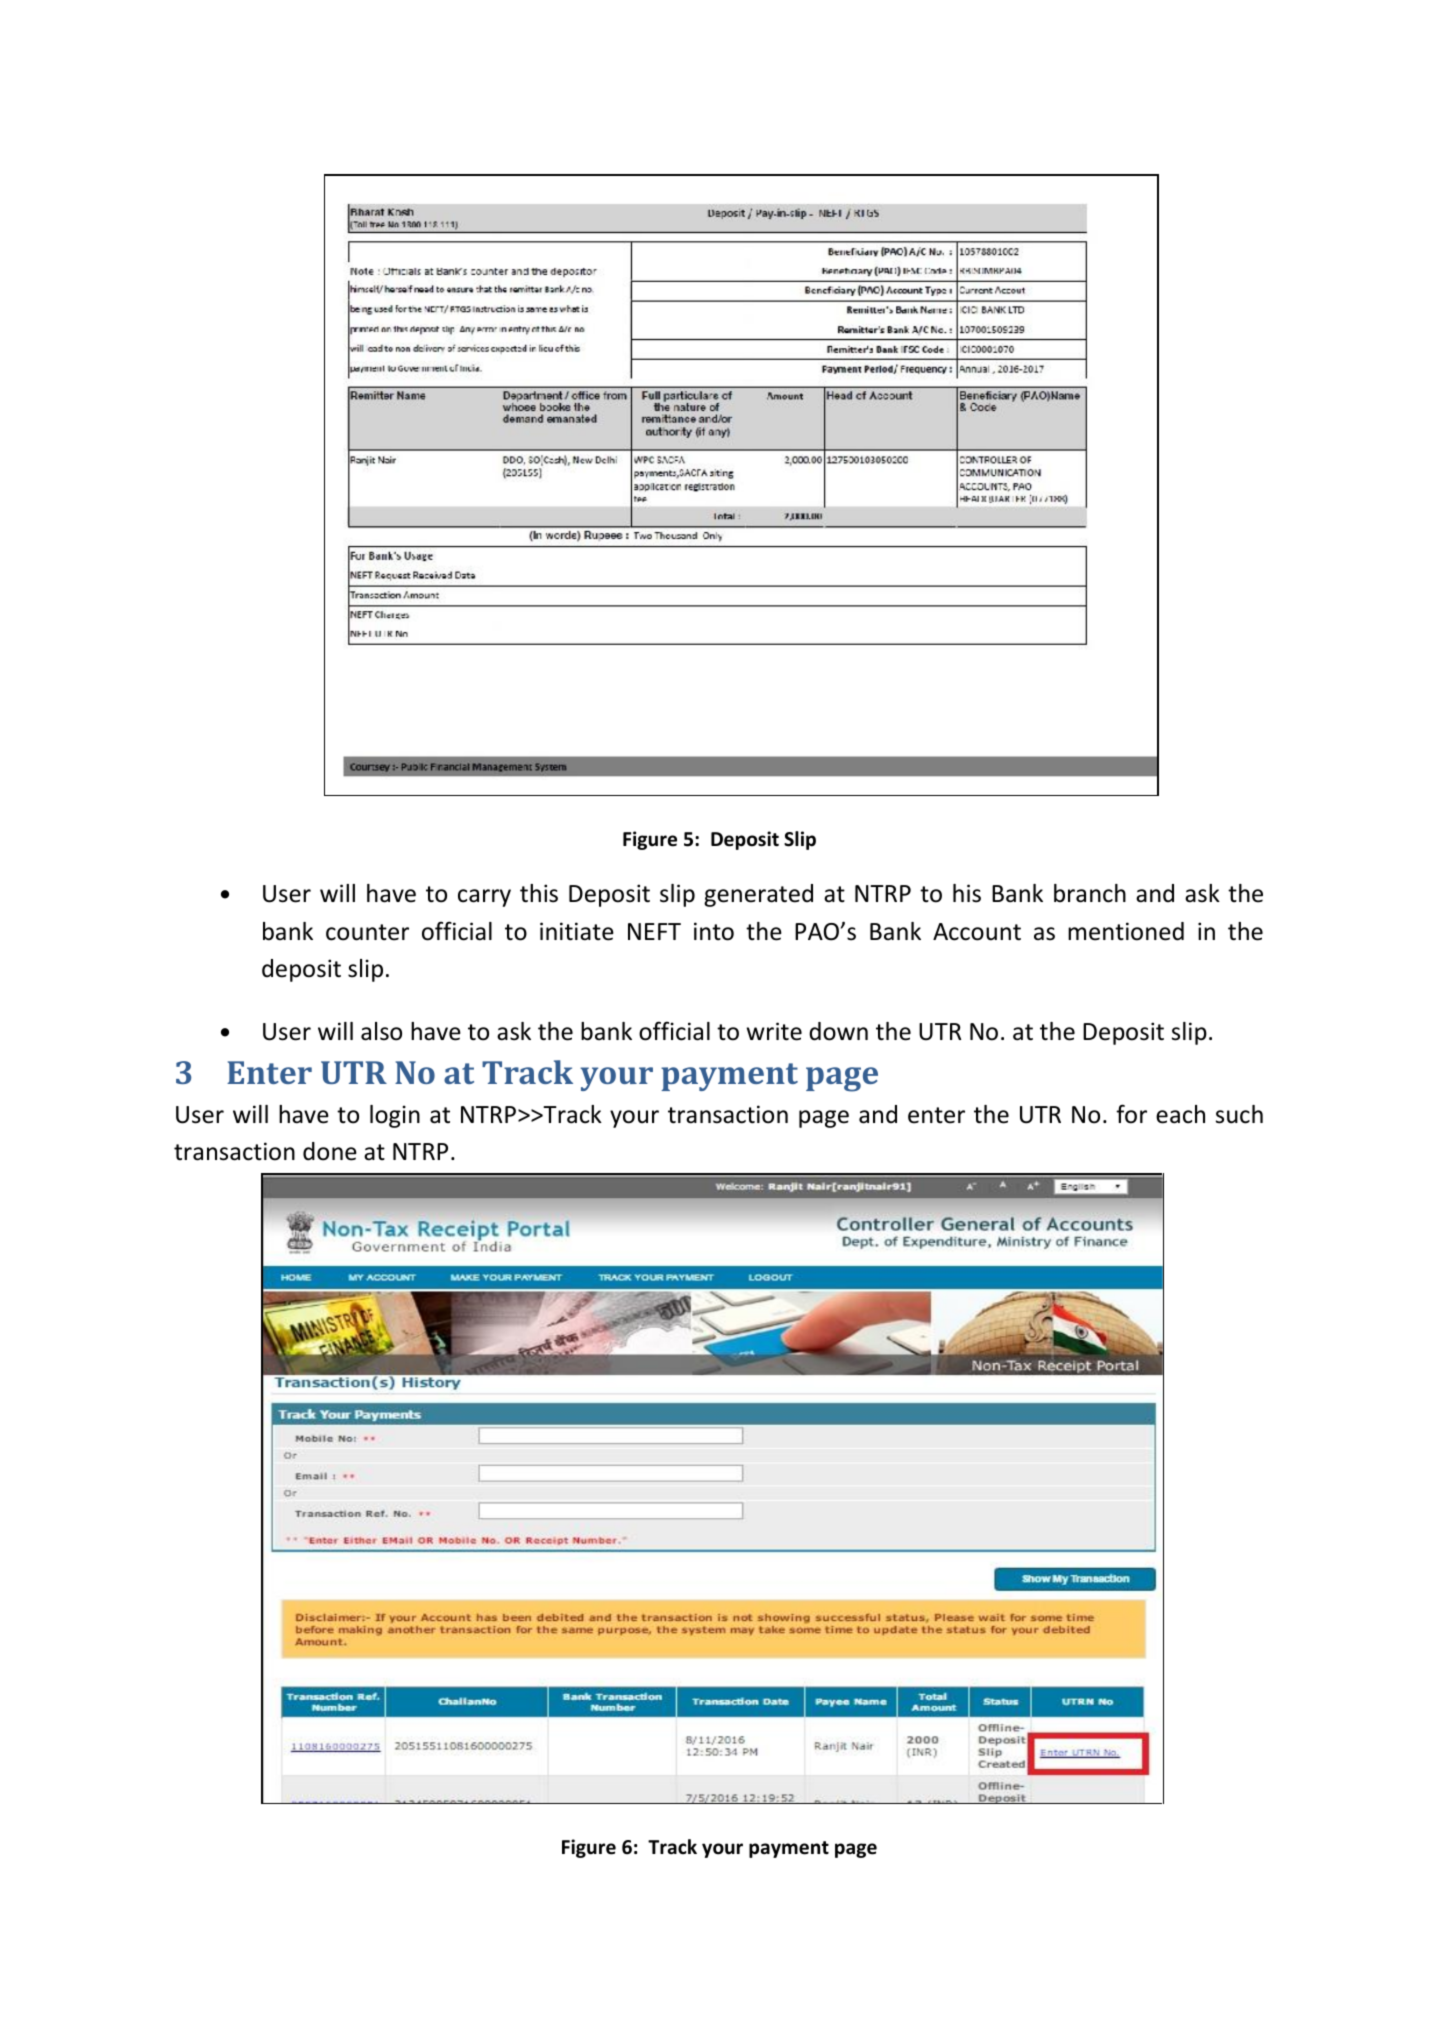 Image resolution: width=1439 pixels, height=2036 pixels. I want to click on such, so click(1239, 1114).
